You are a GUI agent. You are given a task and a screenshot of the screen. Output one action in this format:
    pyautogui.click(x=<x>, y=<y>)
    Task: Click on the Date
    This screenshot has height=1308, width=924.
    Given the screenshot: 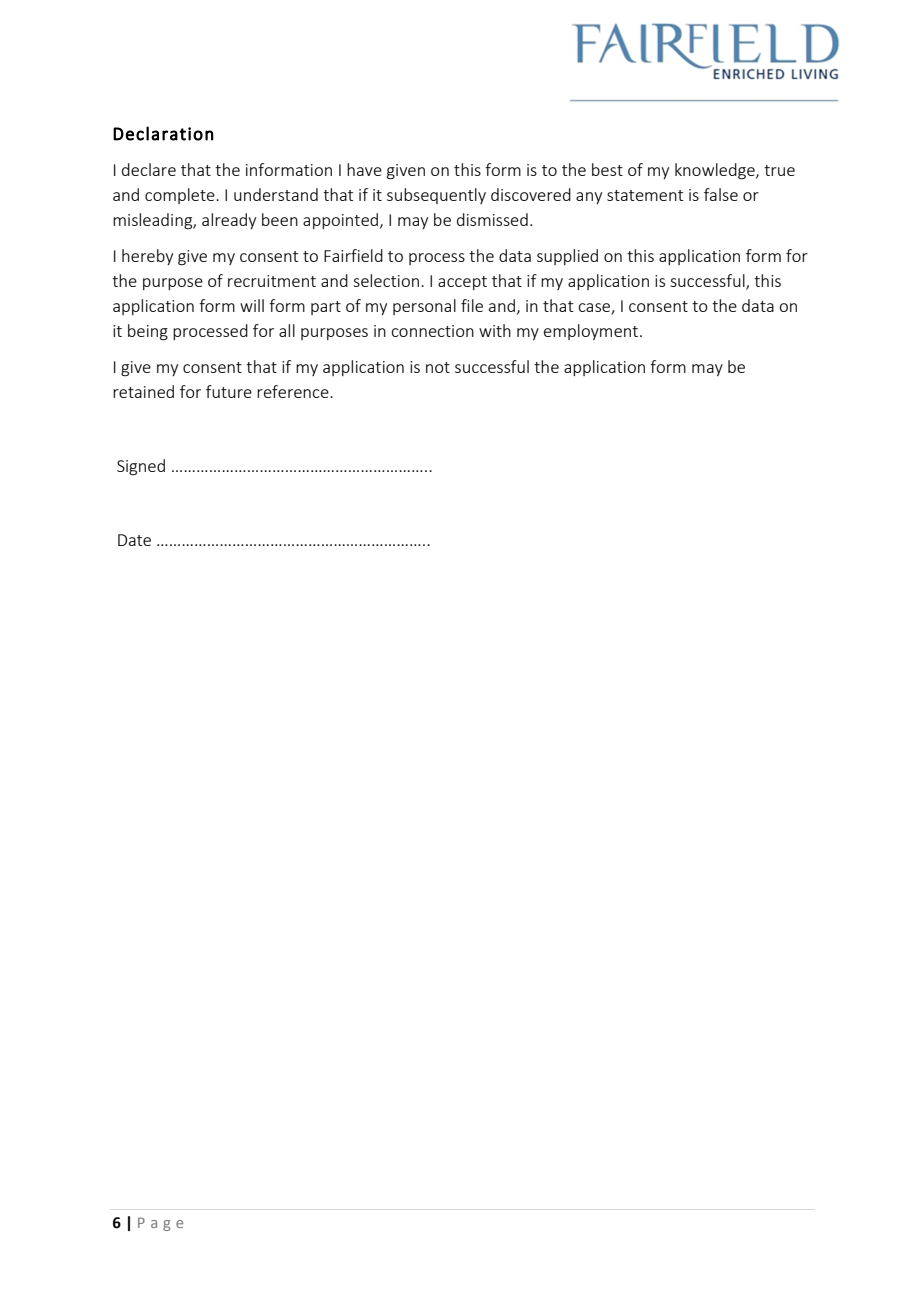 What is the action you would take?
    pyautogui.click(x=134, y=540)
